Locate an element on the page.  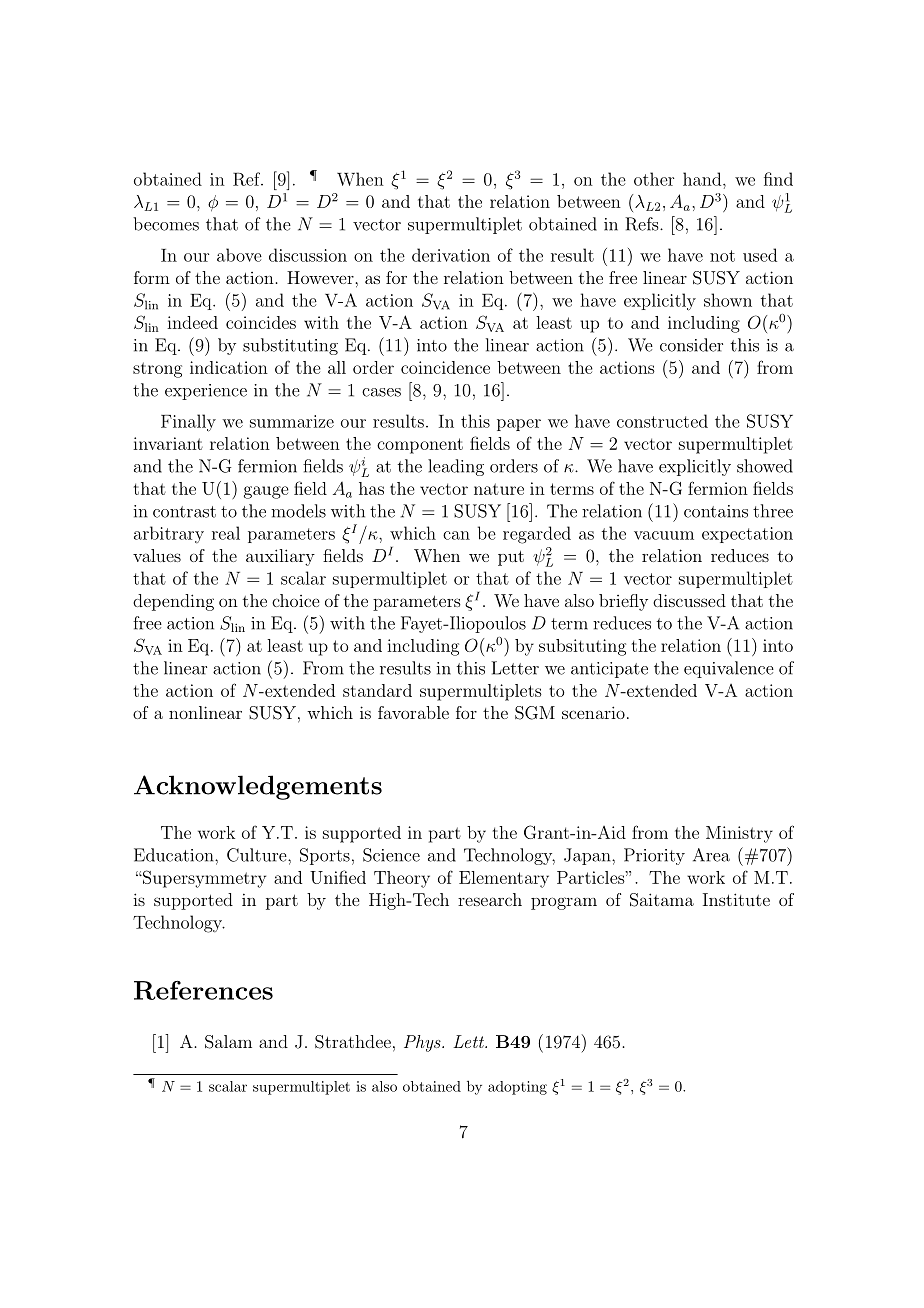
Finally is located at coordinates (188, 423).
